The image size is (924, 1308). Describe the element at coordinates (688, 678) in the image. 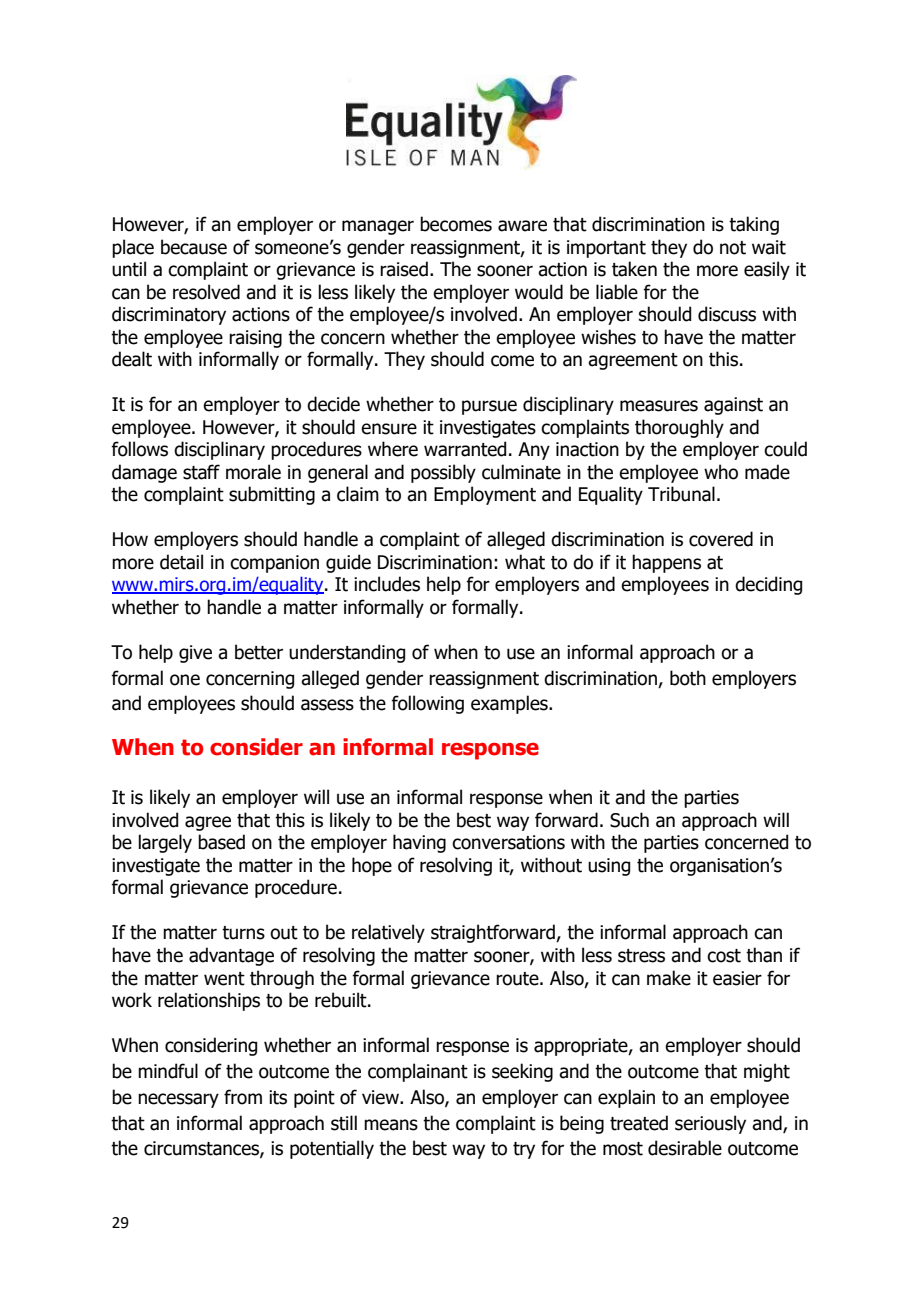

I see `both` at that location.
